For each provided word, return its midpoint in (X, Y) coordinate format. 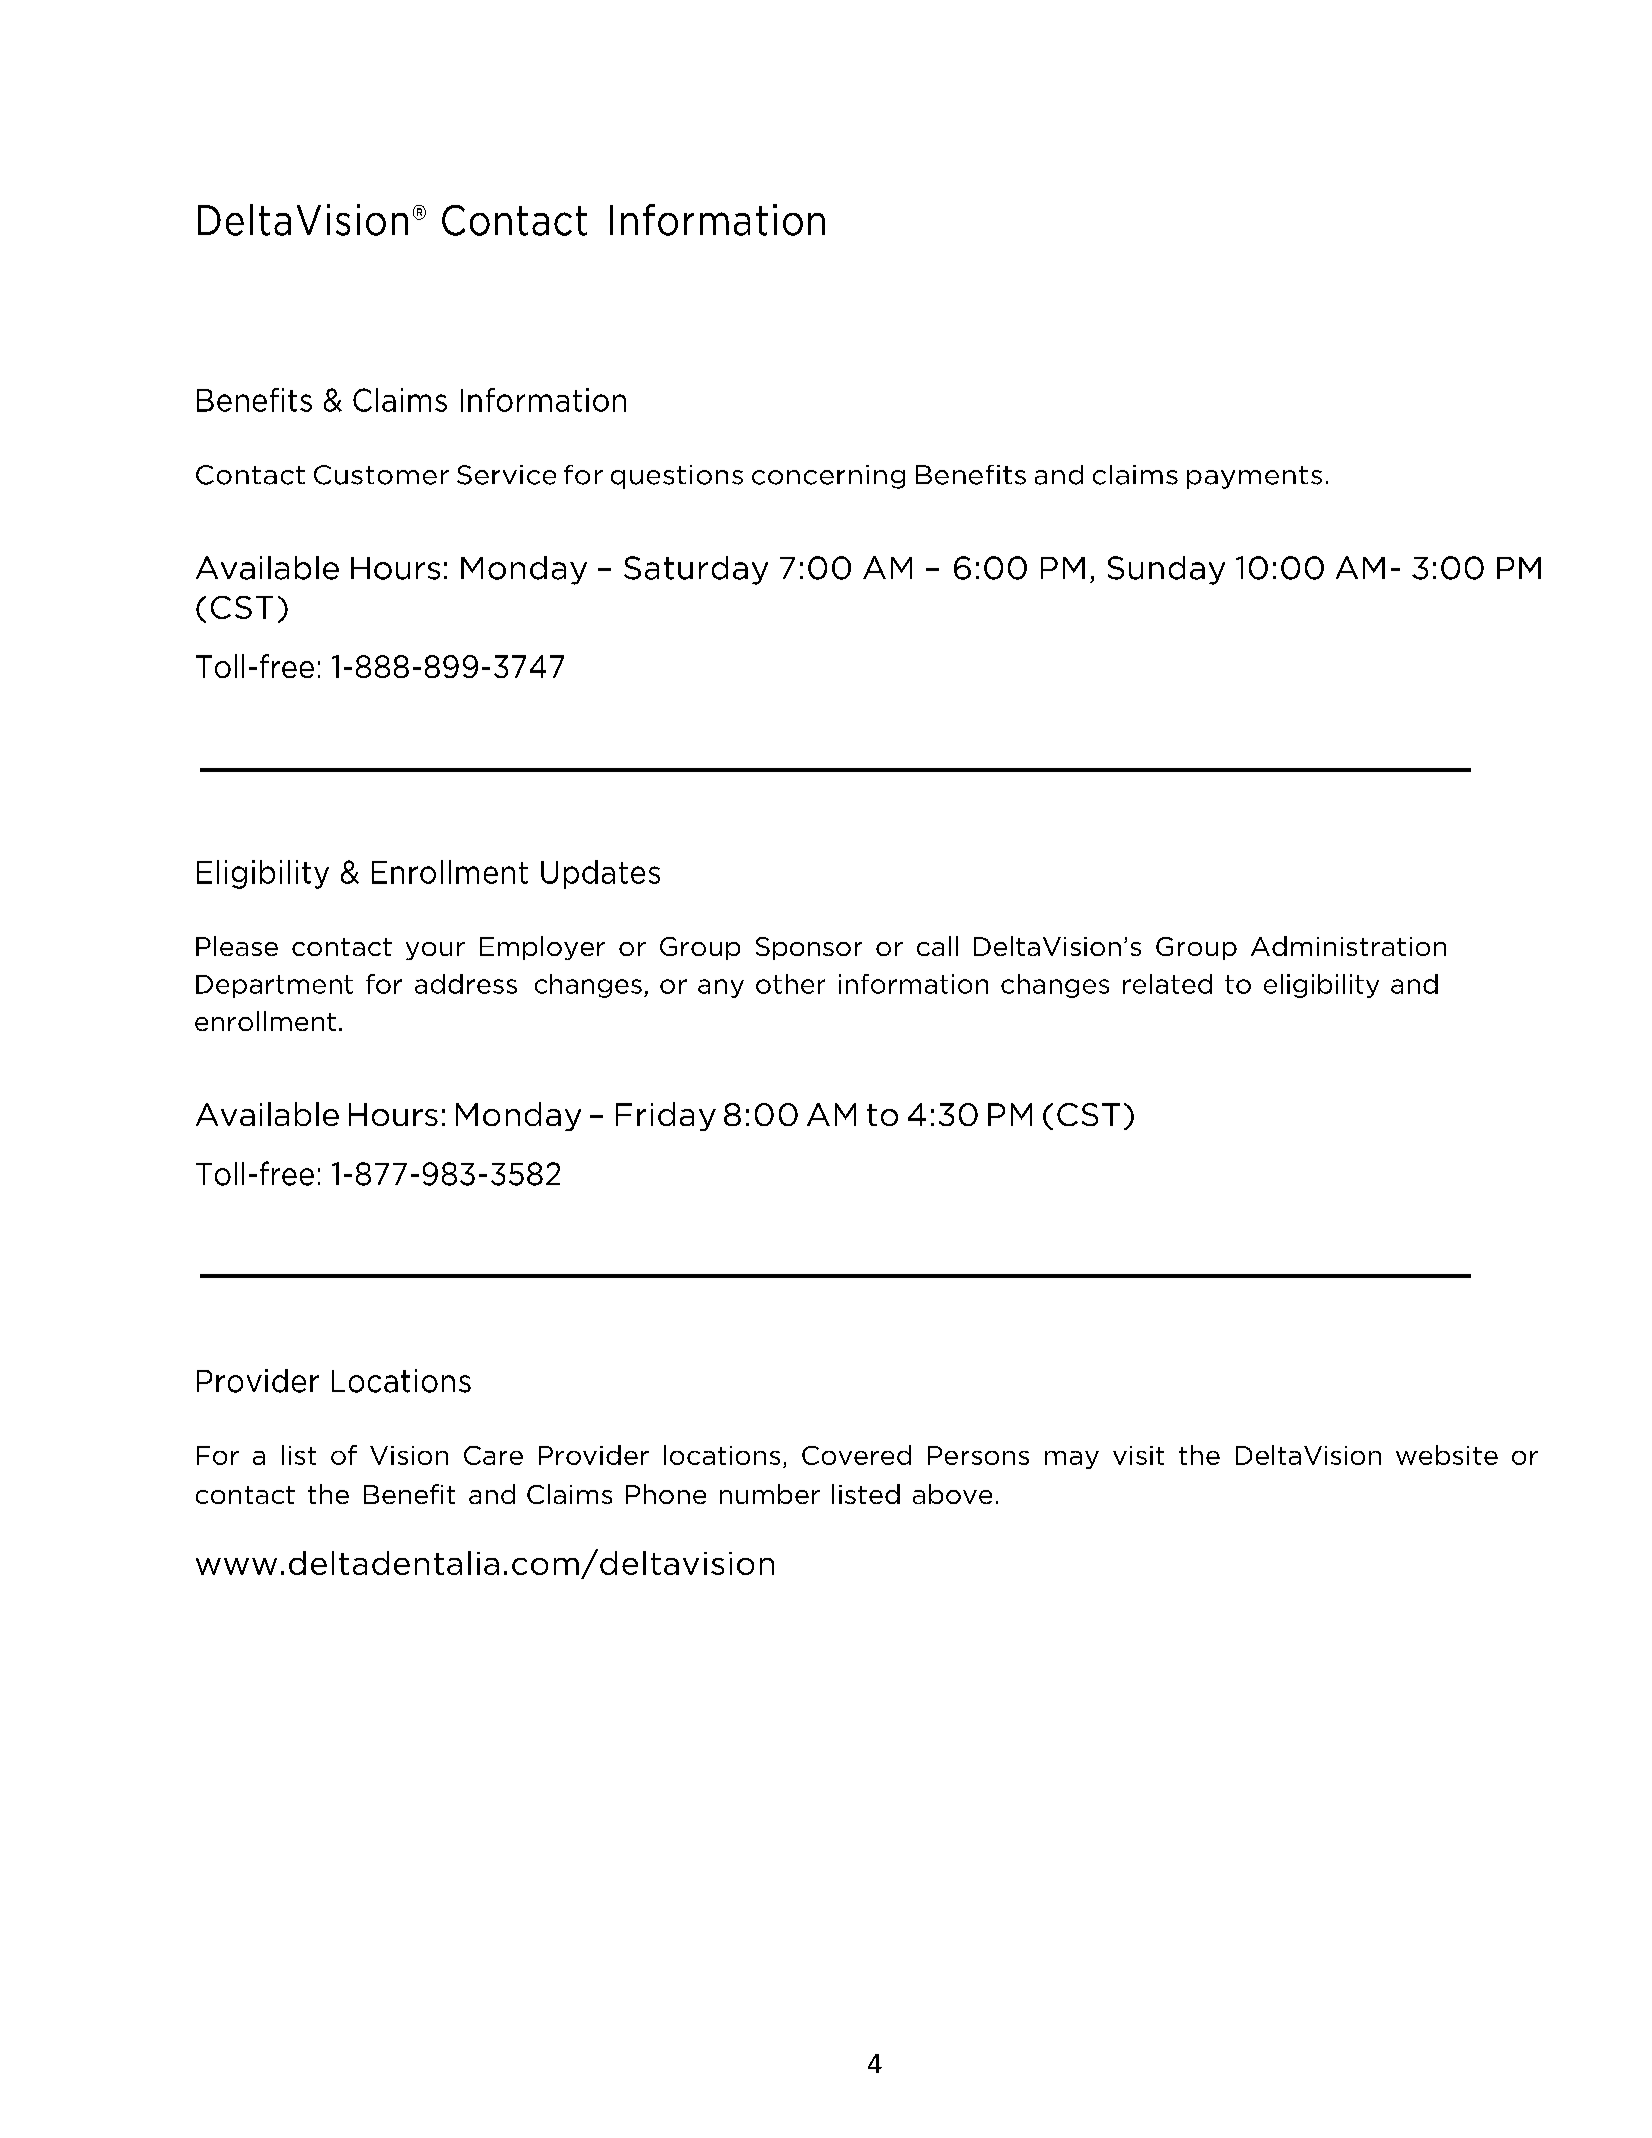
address (466, 984)
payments (1254, 477)
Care (493, 1455)
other (790, 984)
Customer (381, 475)
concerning (828, 477)
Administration (1348, 946)
